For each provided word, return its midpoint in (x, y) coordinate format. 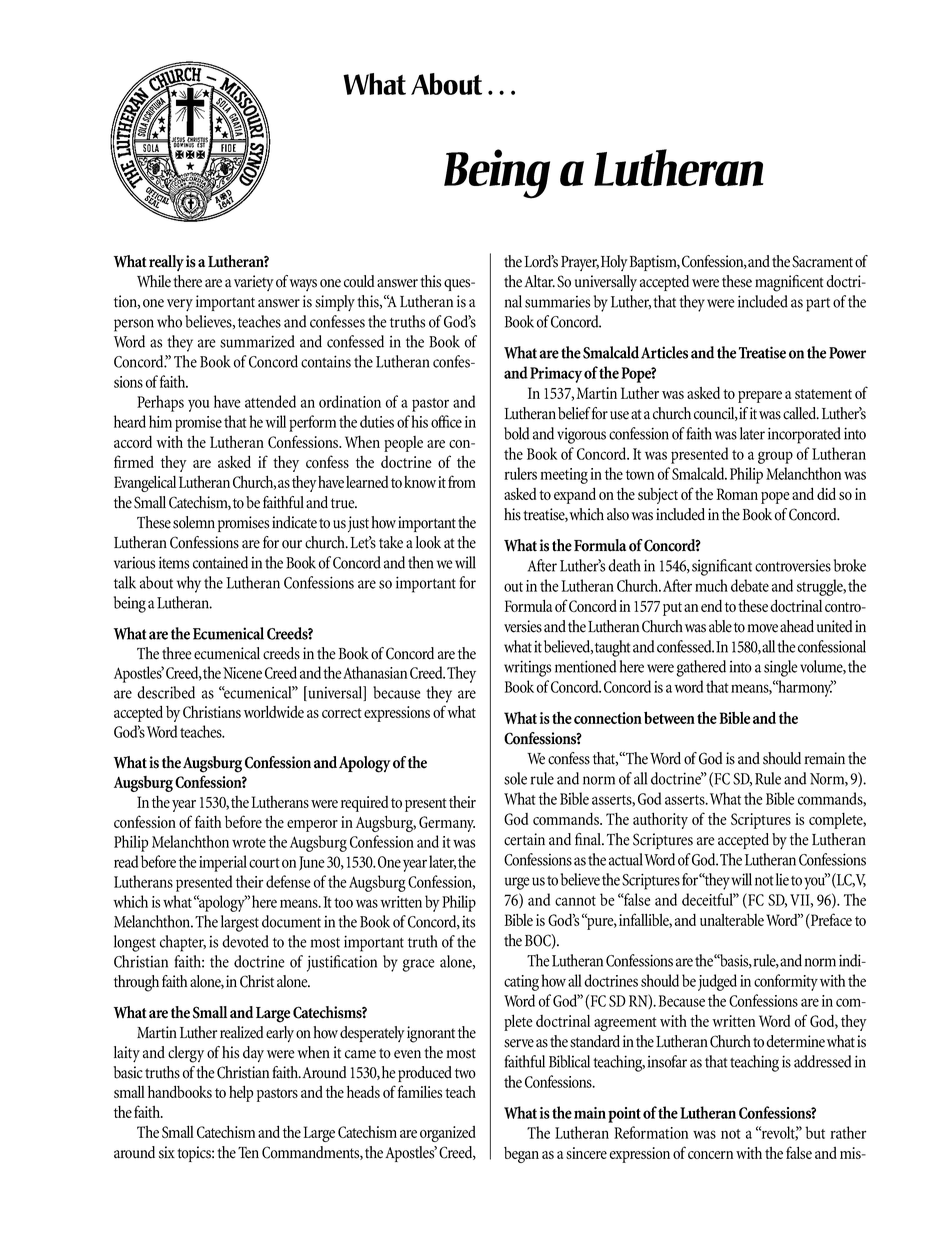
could (359, 281)
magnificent (789, 283)
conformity (786, 982)
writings (527, 668)
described (166, 692)
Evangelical (145, 483)
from (462, 481)
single (780, 668)
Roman (737, 494)
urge (517, 883)
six (167, 1152)
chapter (183, 943)
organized (448, 1134)
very (180, 305)
